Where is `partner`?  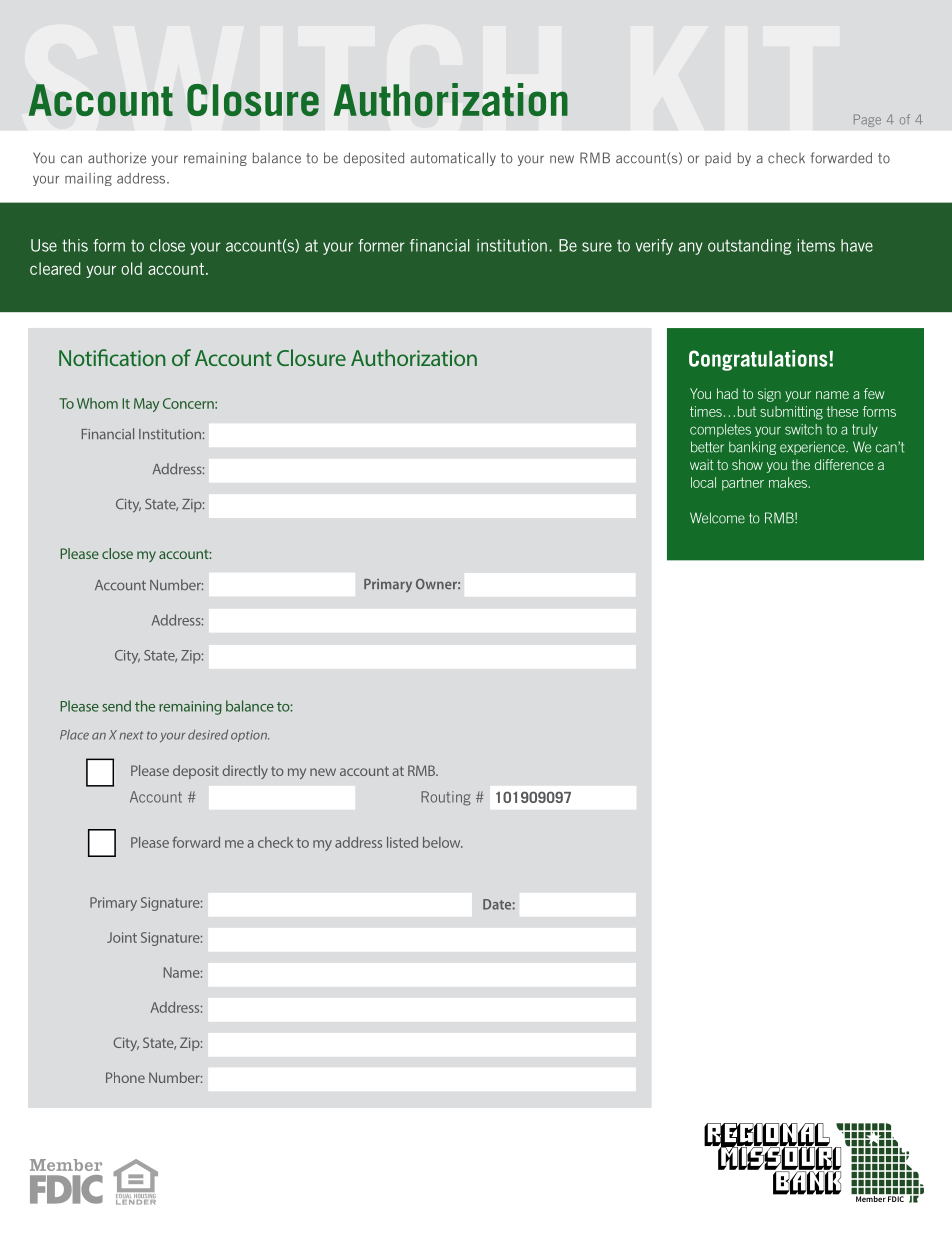
partner is located at coordinates (743, 484).
